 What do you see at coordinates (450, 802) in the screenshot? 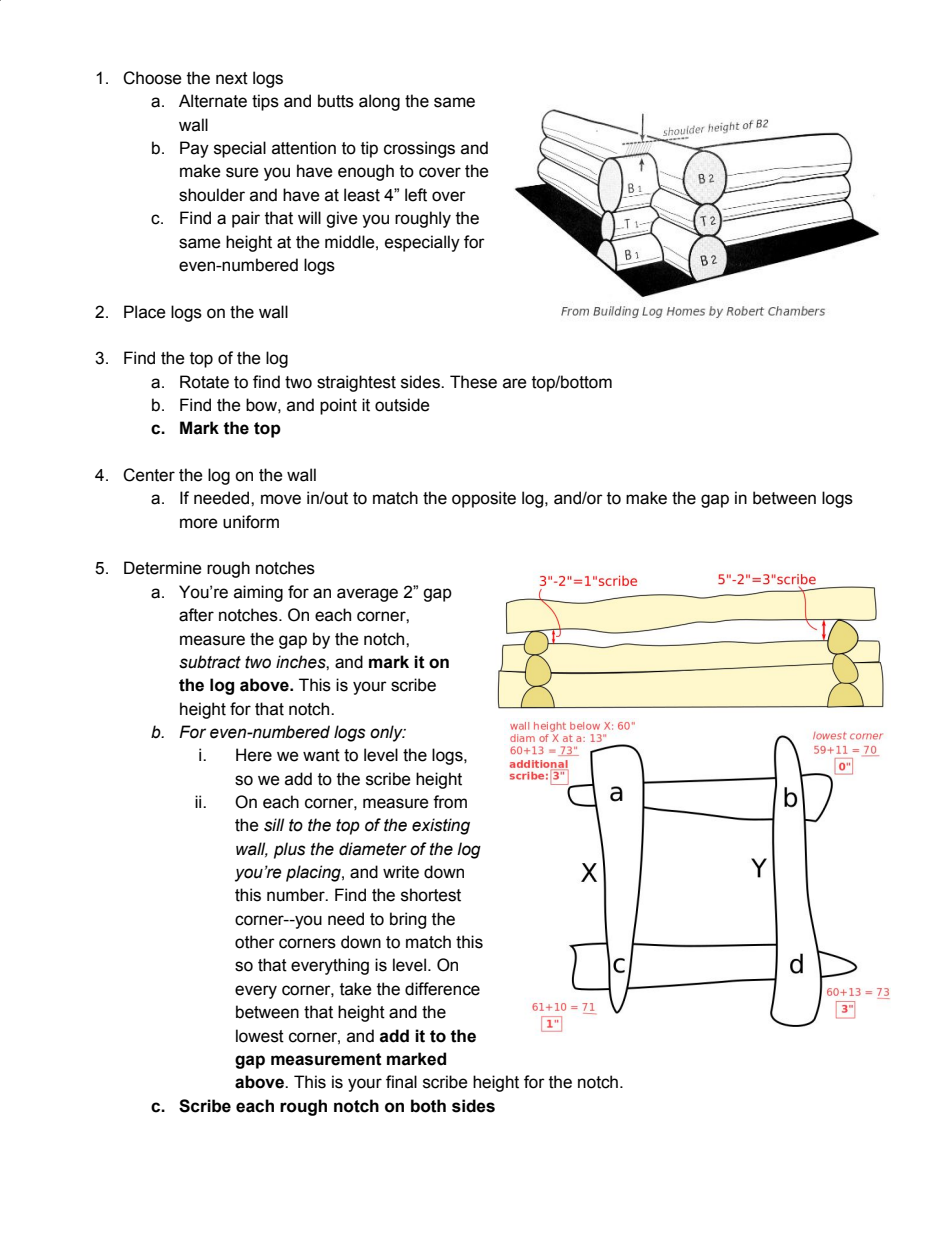
I see `from` at bounding box center [450, 802].
